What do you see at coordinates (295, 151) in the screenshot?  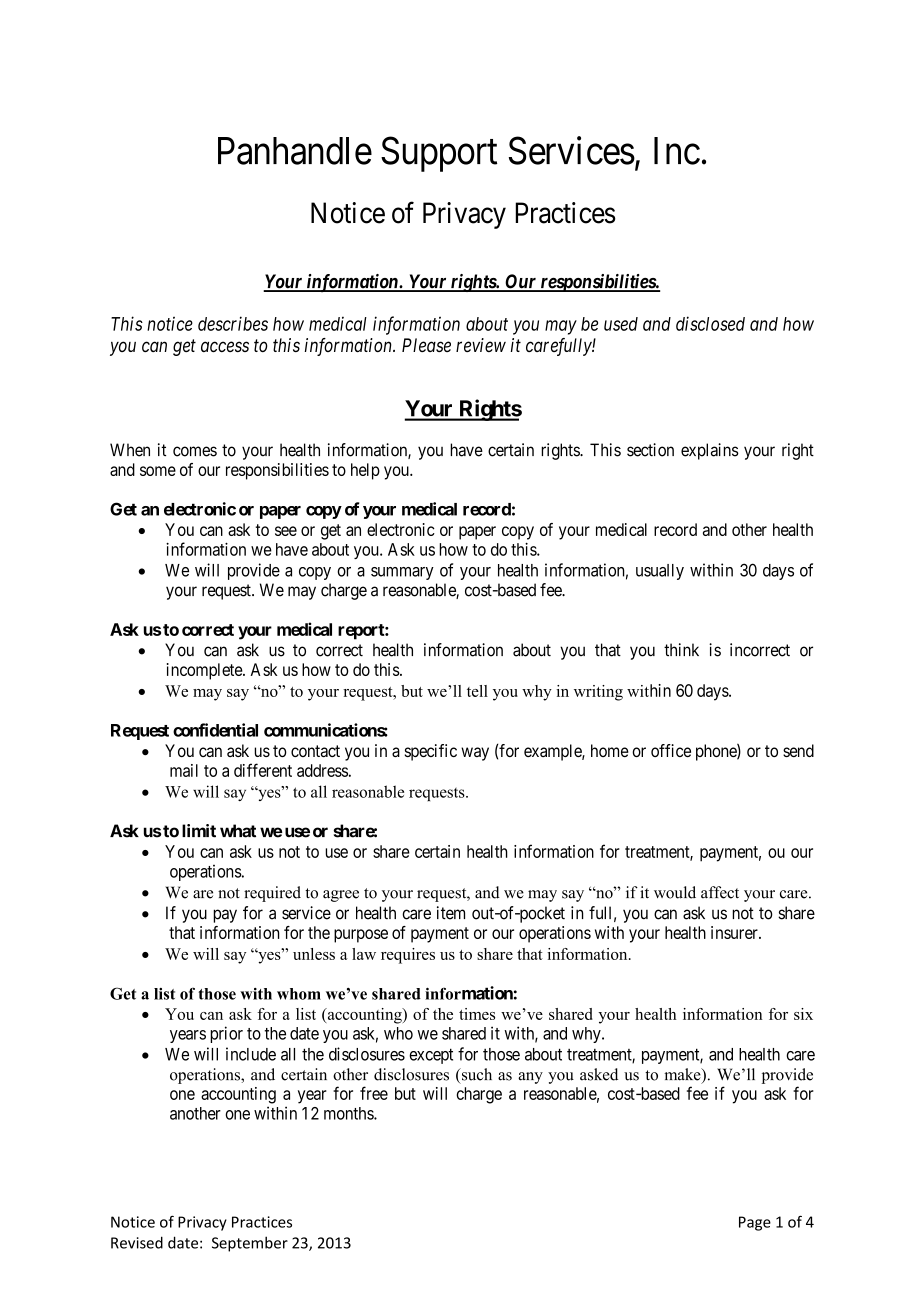 I see `Panhandle` at bounding box center [295, 151].
